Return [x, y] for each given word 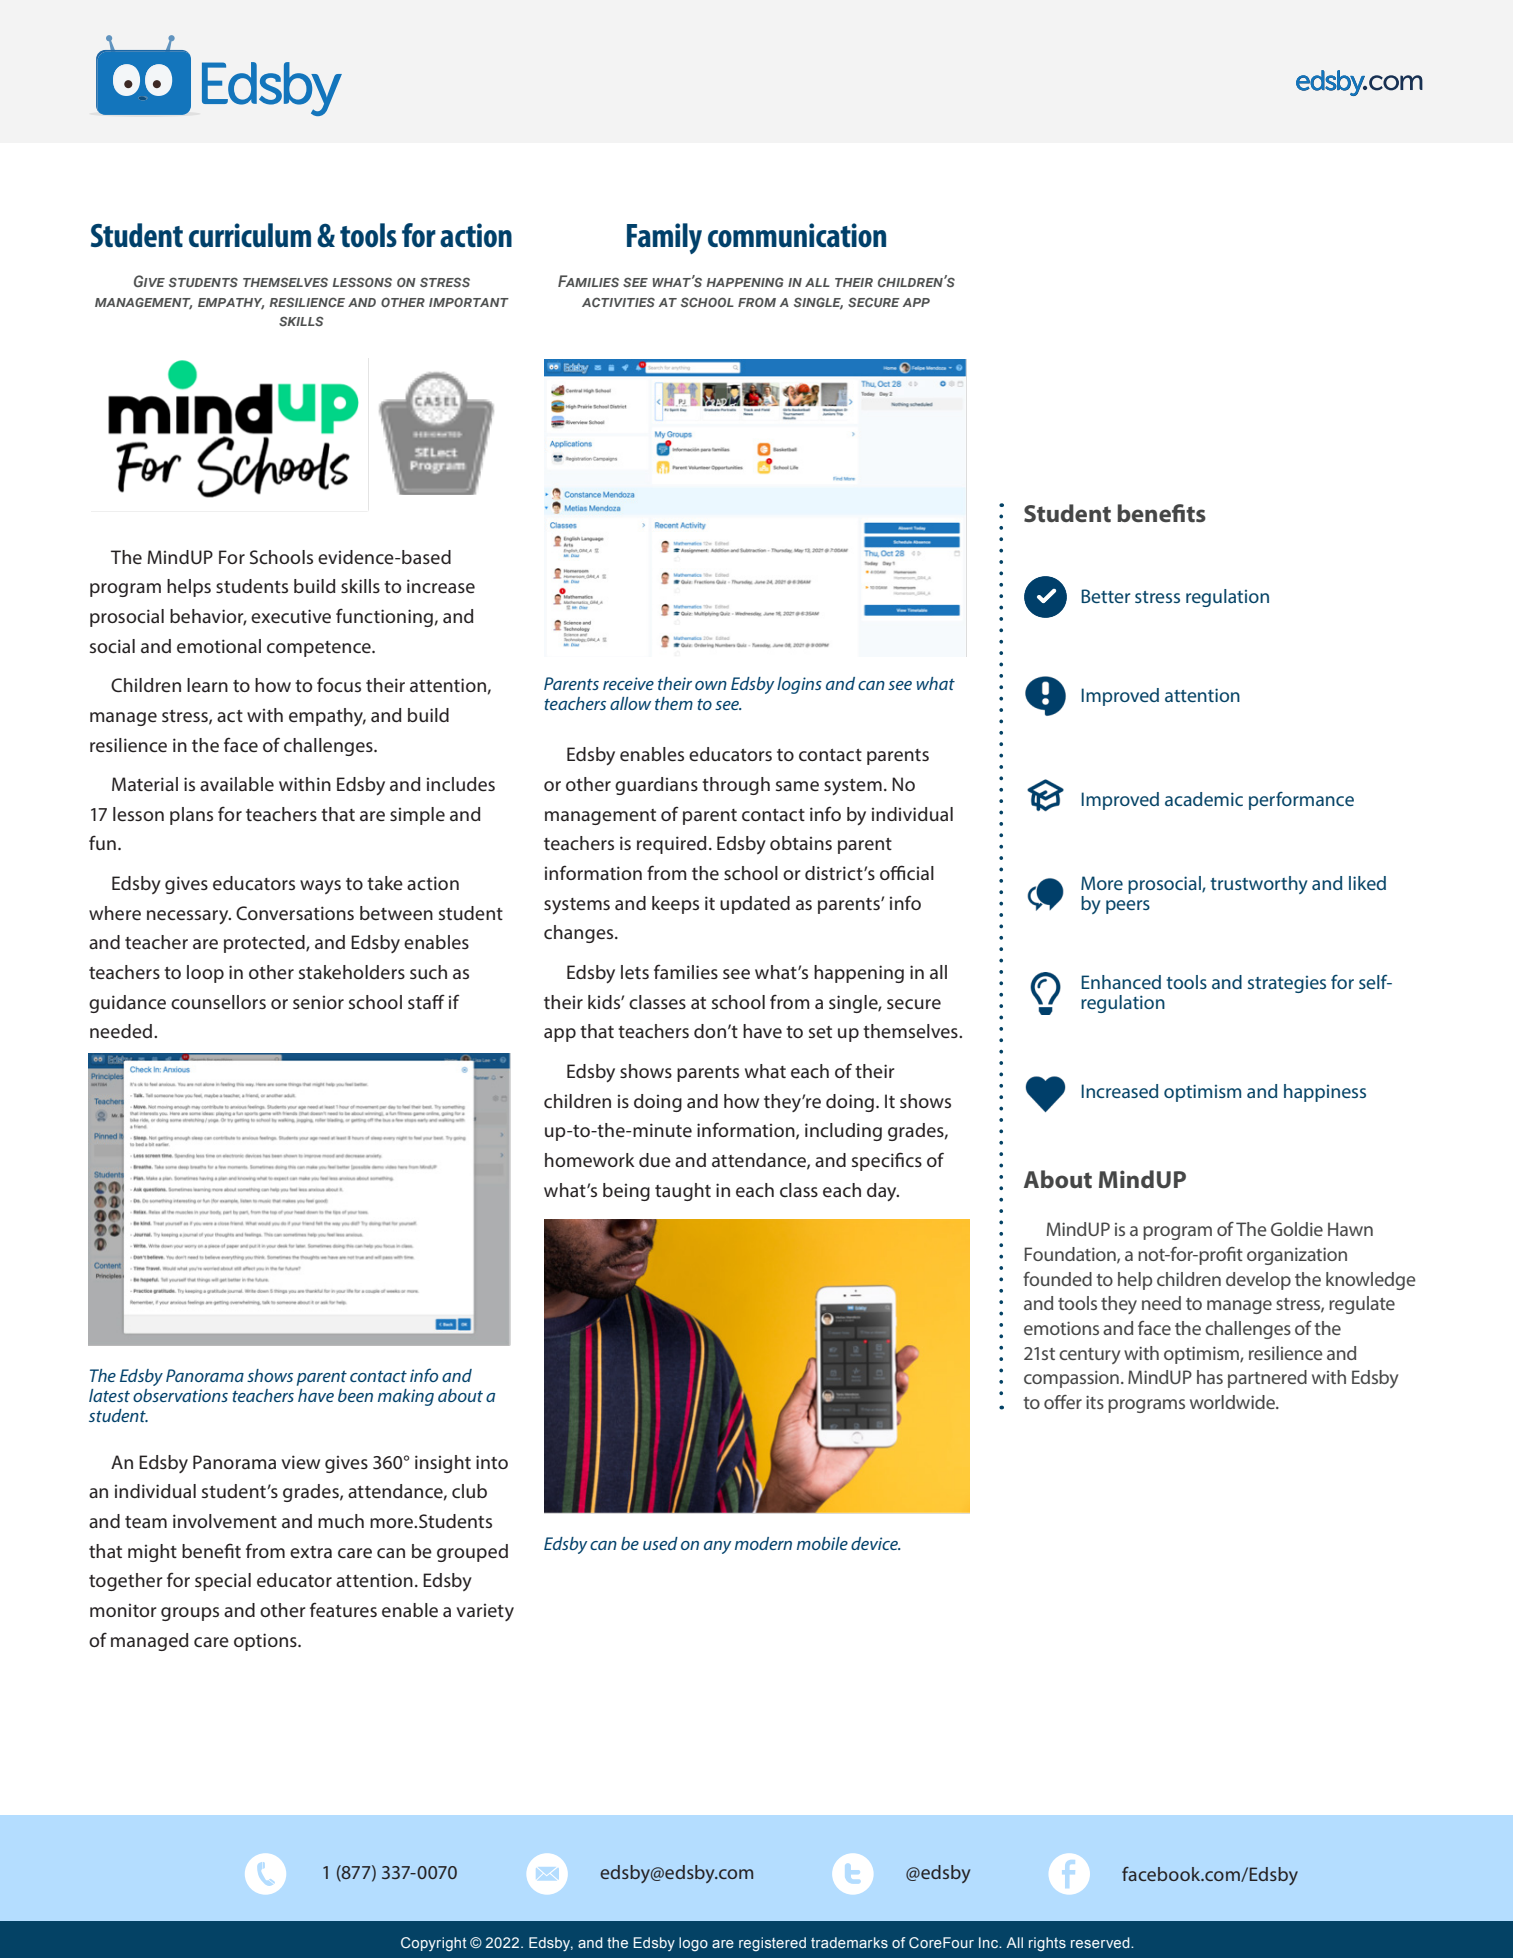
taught [683, 1192]
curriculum [250, 235]
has [1210, 1377]
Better [1105, 596]
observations [180, 1395]
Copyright [434, 1944]
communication [797, 235]
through [736, 786]
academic [1204, 799]
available [237, 784]
